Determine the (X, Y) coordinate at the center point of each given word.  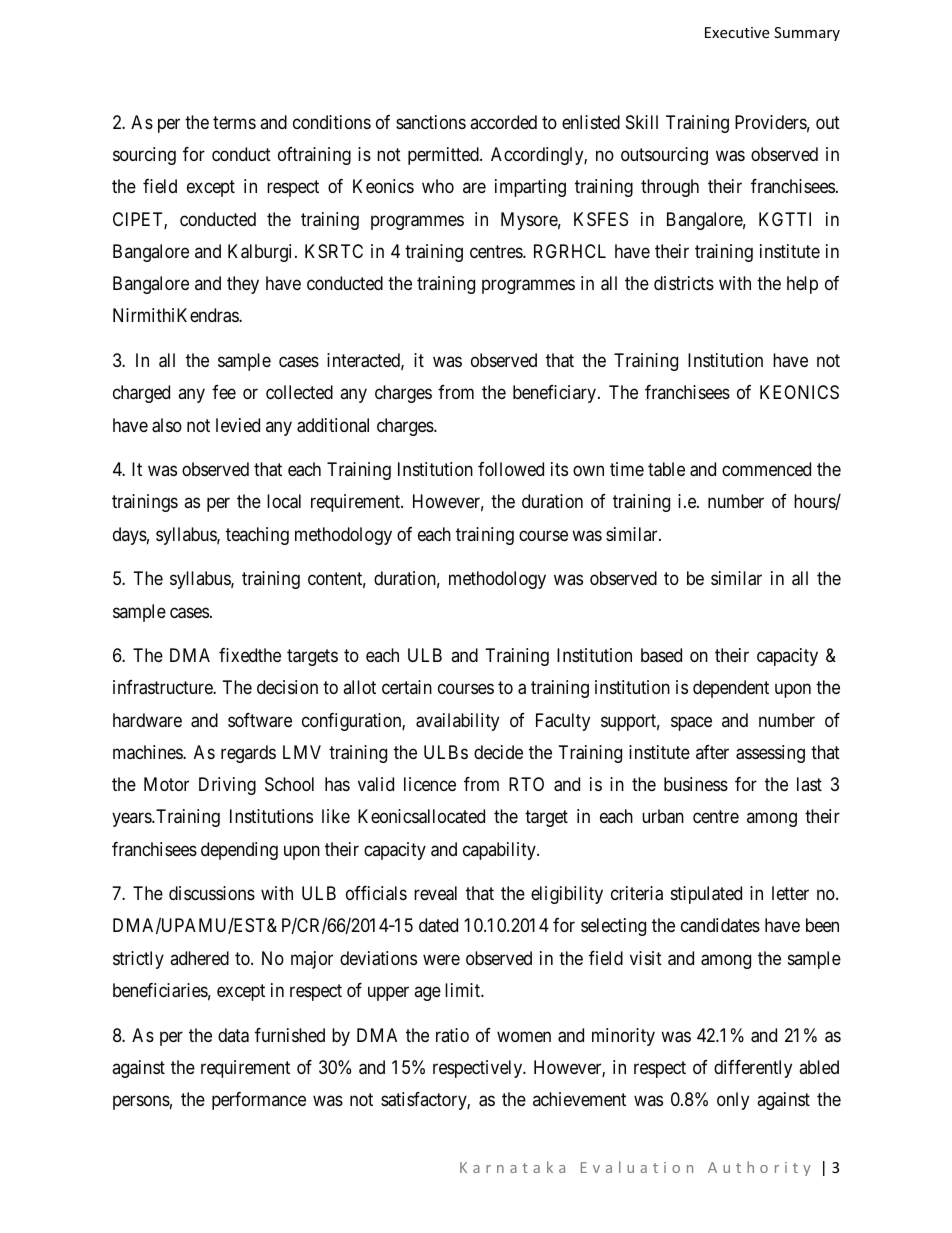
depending (239, 851)
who (438, 186)
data (233, 1035)
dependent (731, 689)
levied (238, 425)
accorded (503, 122)
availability (457, 722)
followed (511, 469)
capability (500, 851)
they (243, 285)
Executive (737, 32)
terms (234, 122)
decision (287, 687)
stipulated (706, 895)
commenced (766, 469)
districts (684, 283)
